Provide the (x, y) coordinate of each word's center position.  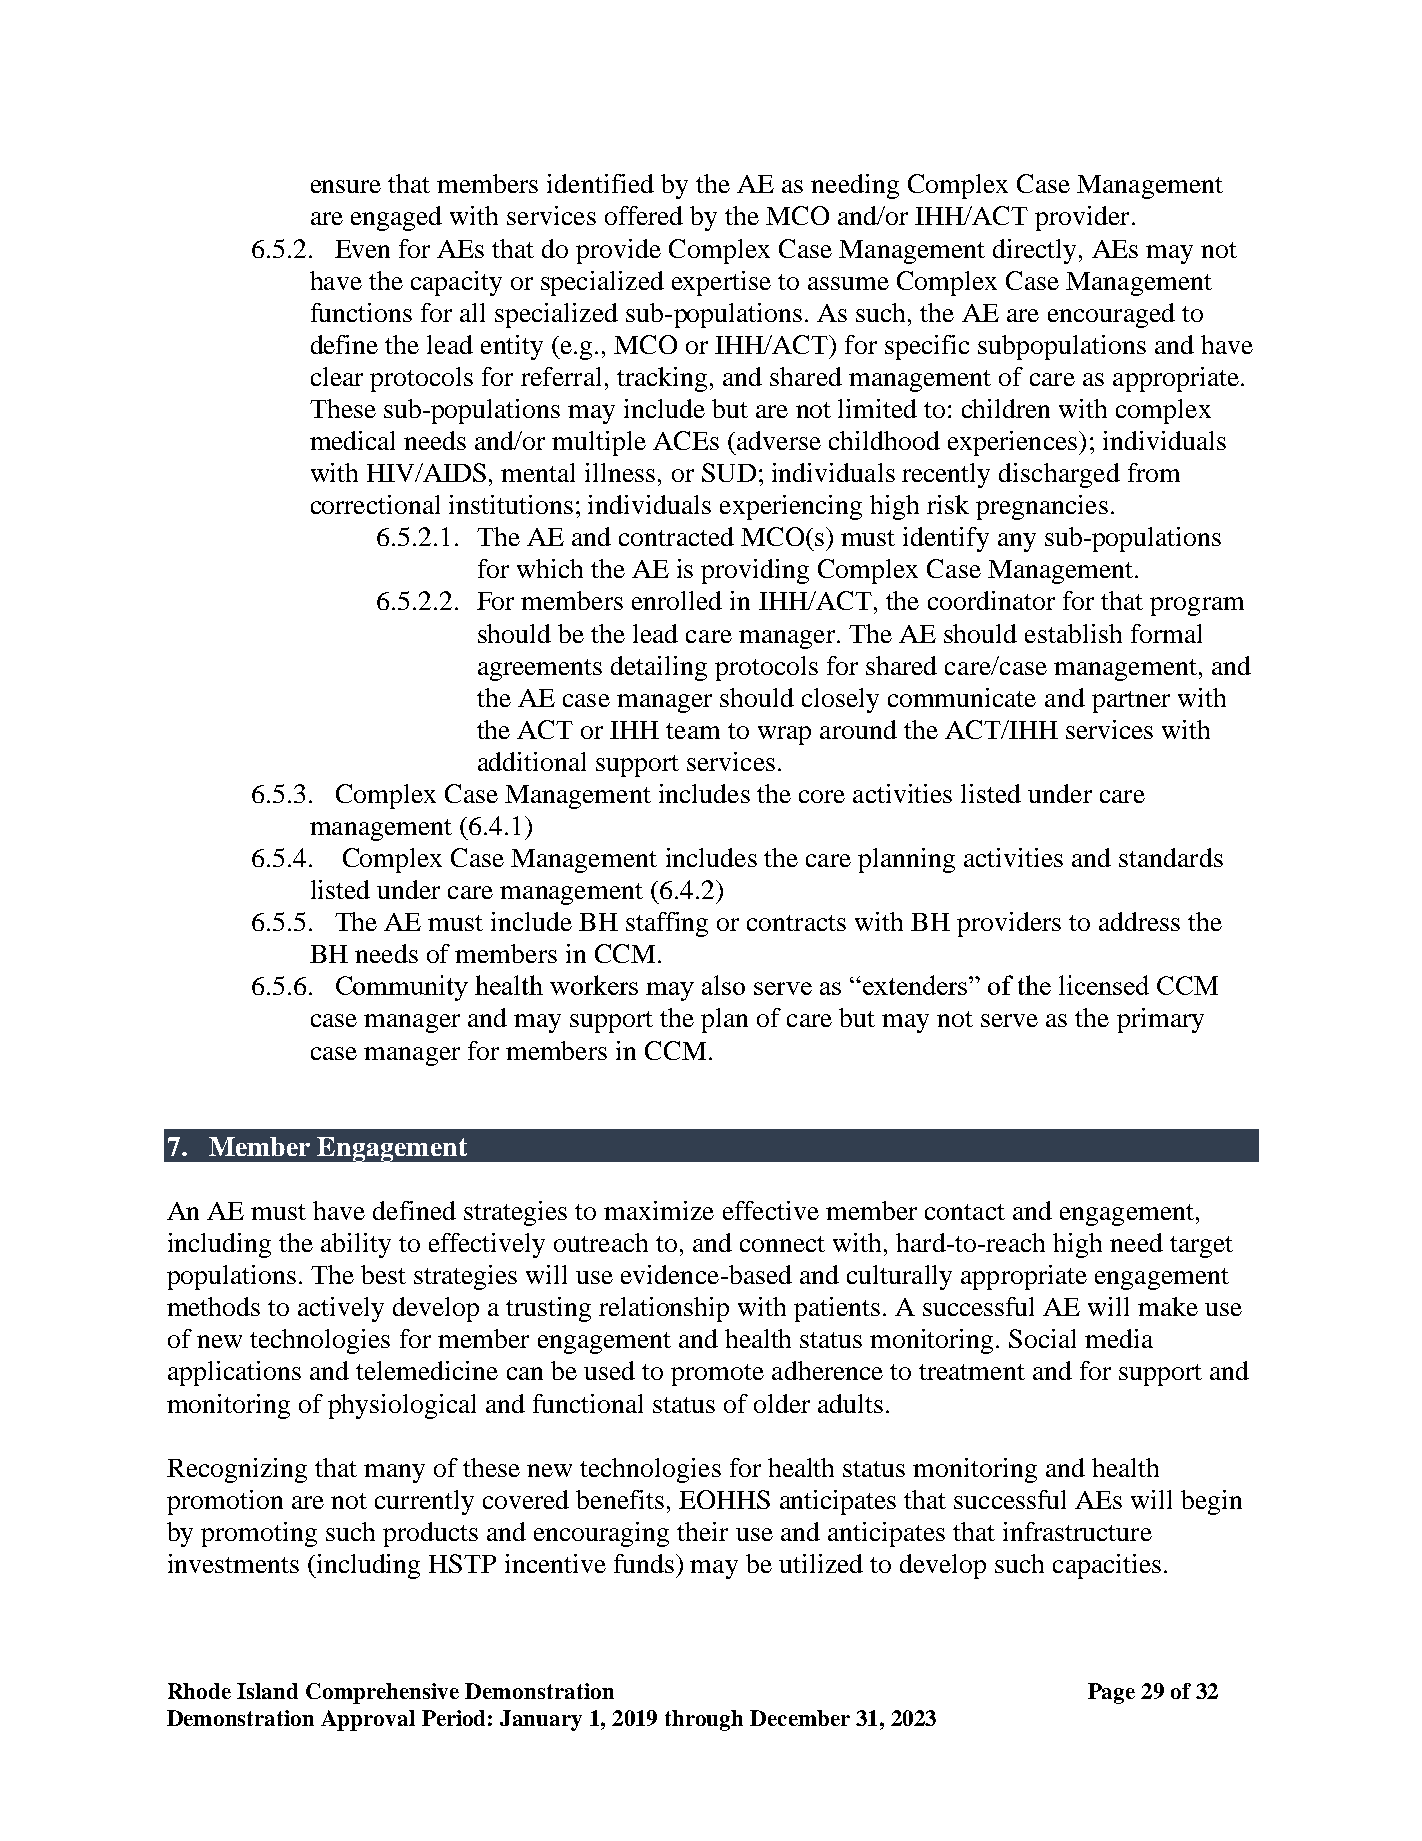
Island (267, 1691)
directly (1034, 251)
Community (402, 988)
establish (1073, 633)
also (723, 985)
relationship (664, 1309)
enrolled (677, 600)
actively (341, 1309)
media (1119, 1338)
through (704, 1720)
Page (1111, 1693)
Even (362, 249)
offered (644, 215)
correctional (375, 504)
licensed (1104, 985)
